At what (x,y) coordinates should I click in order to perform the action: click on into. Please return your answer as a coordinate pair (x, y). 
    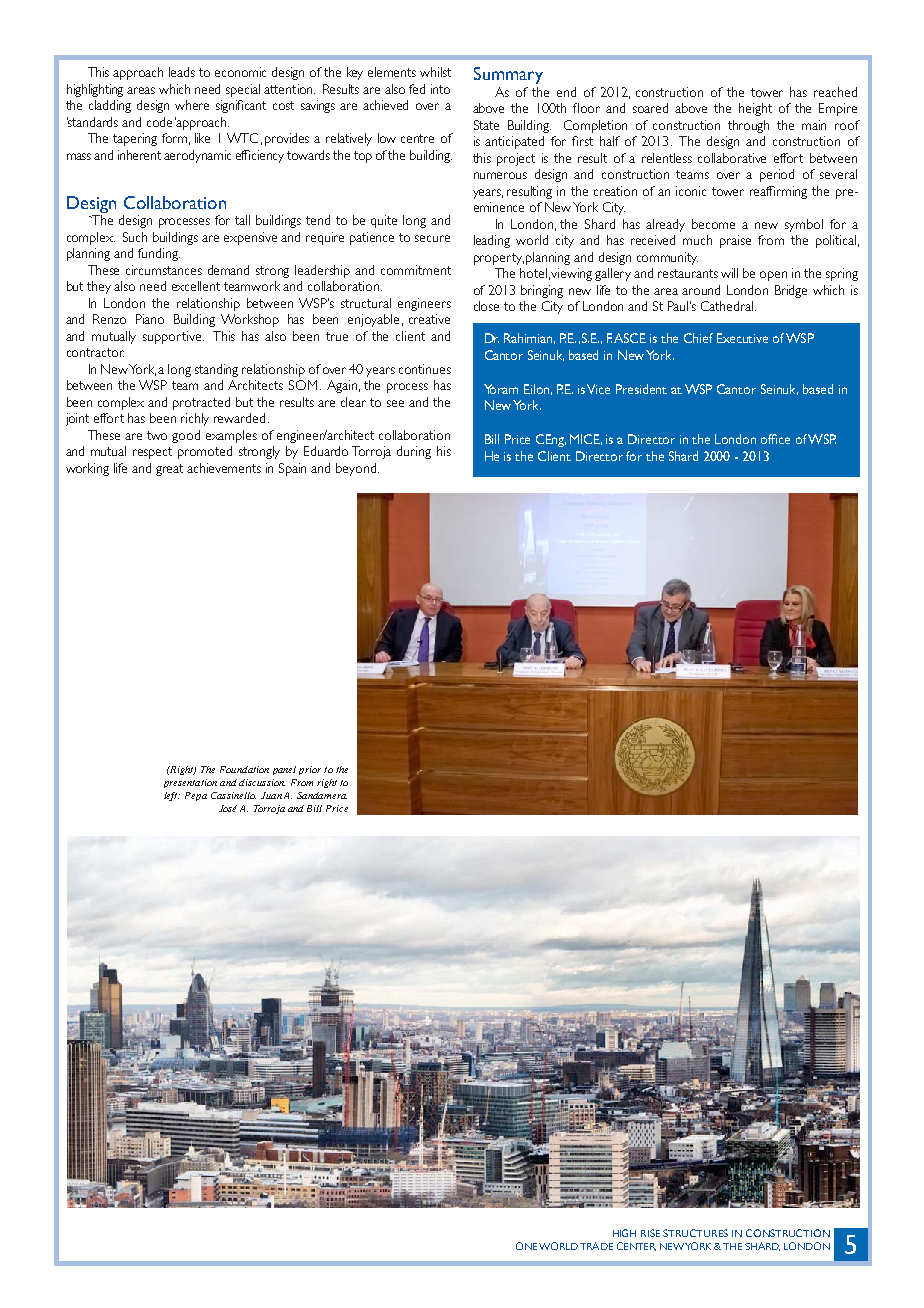
    Looking at the image, I should click on (440, 89).
